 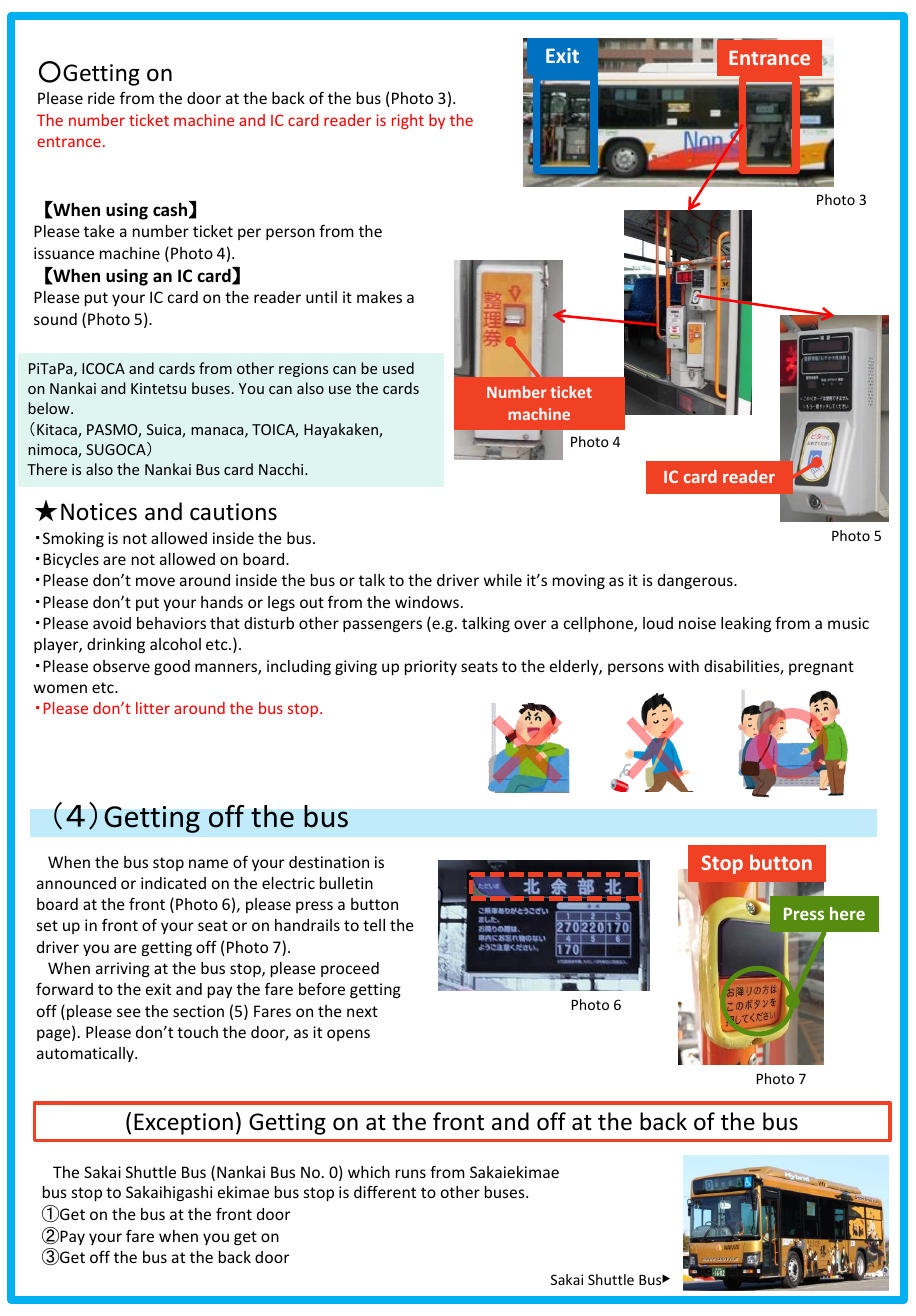 What do you see at coordinates (431, 667) in the document?
I see `priority` at bounding box center [431, 667].
